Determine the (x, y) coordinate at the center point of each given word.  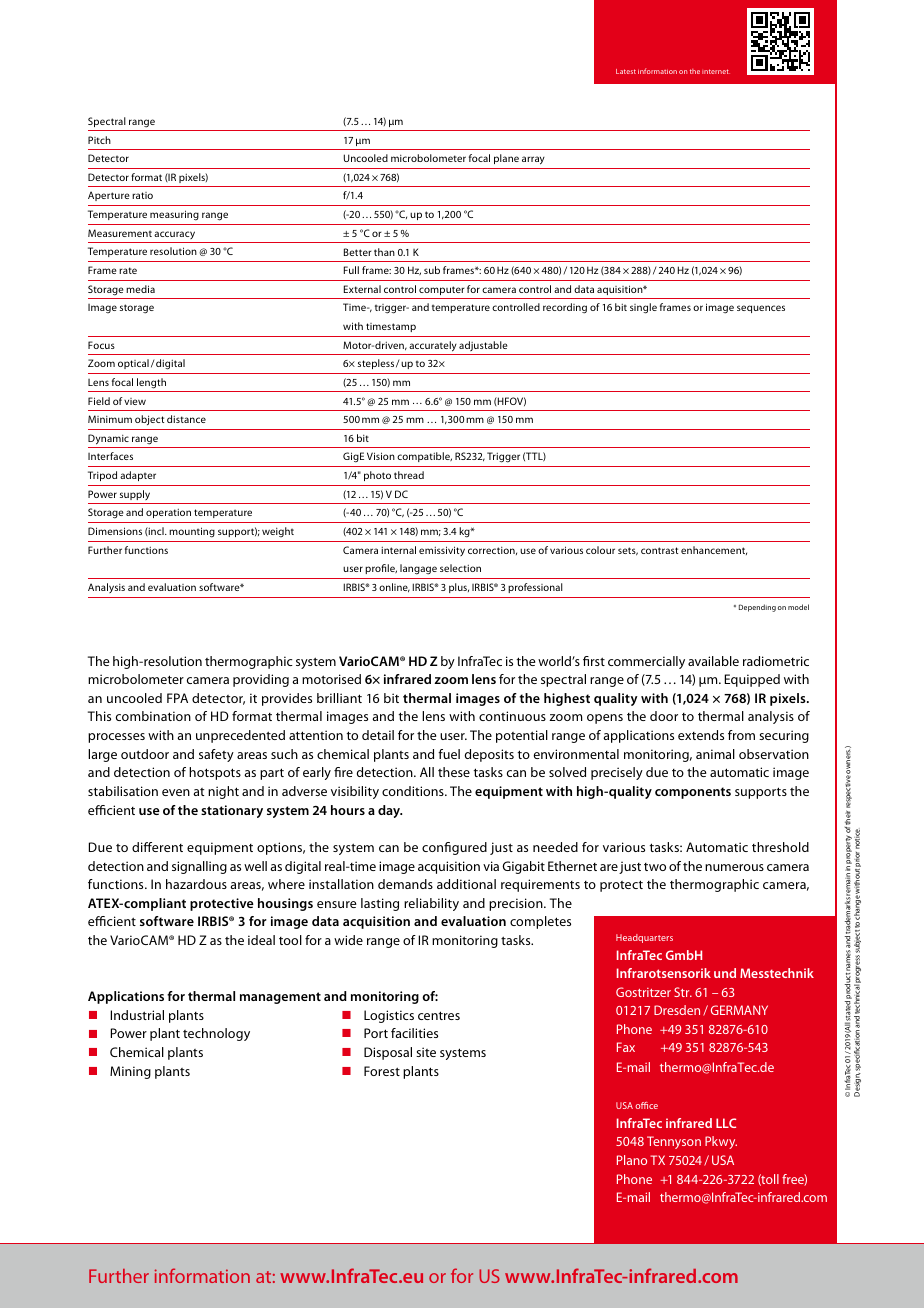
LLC (726, 1123)
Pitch (99, 140)
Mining (130, 1072)
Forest (382, 1071)
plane (506, 159)
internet (716, 71)
